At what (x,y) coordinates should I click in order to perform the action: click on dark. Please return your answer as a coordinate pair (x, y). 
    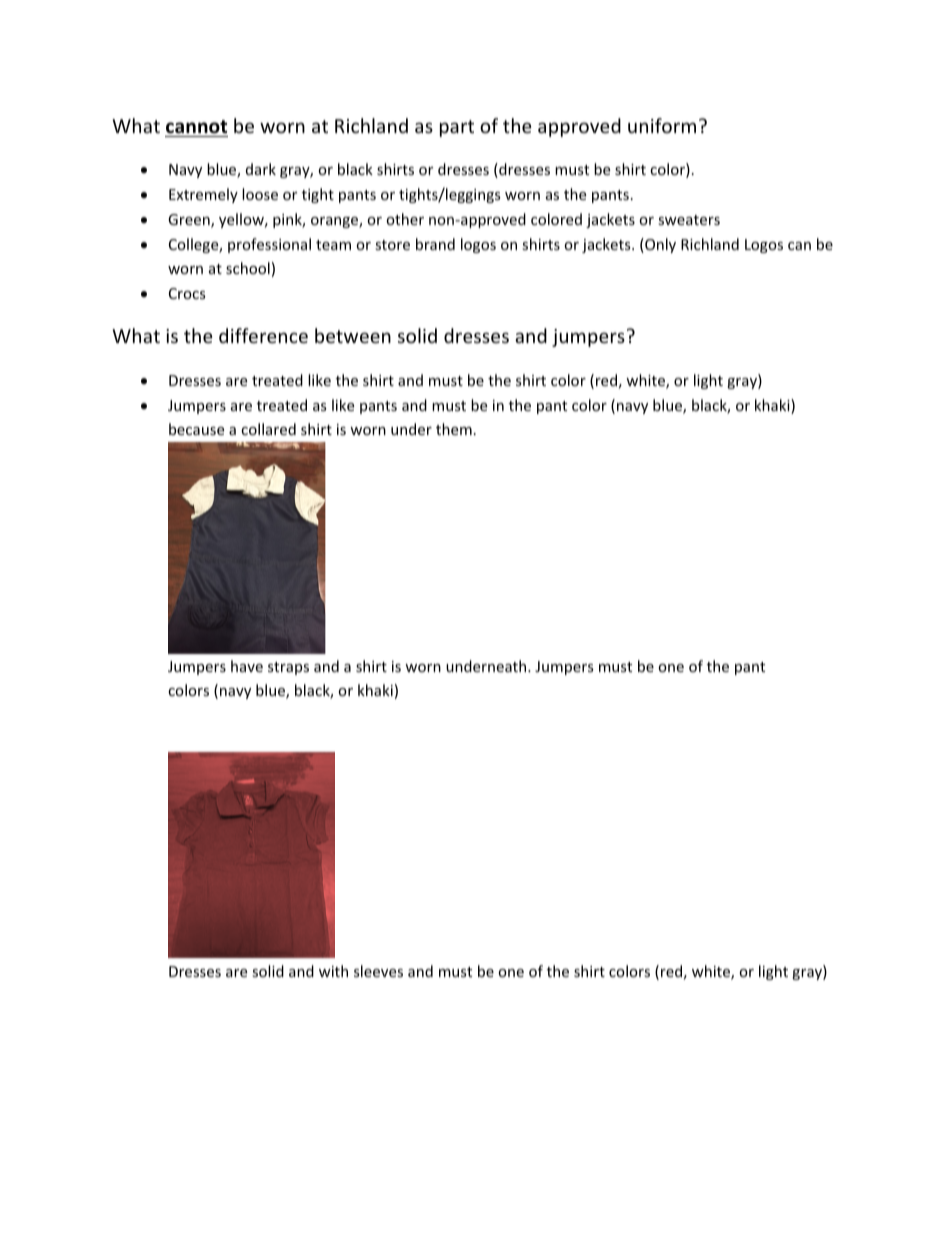
    Looking at the image, I should click on (261, 169).
